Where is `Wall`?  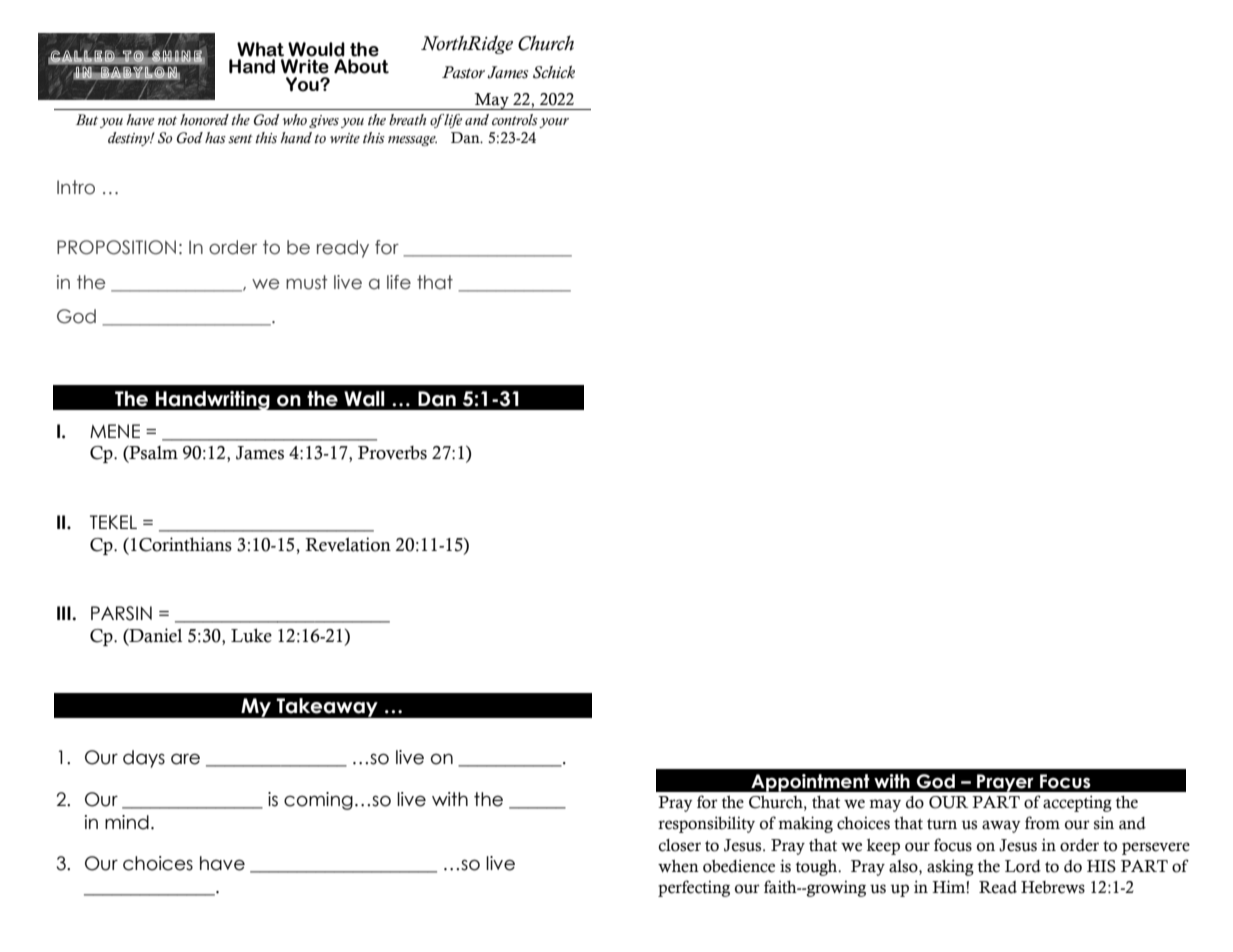
Wall is located at coordinates (364, 399).
